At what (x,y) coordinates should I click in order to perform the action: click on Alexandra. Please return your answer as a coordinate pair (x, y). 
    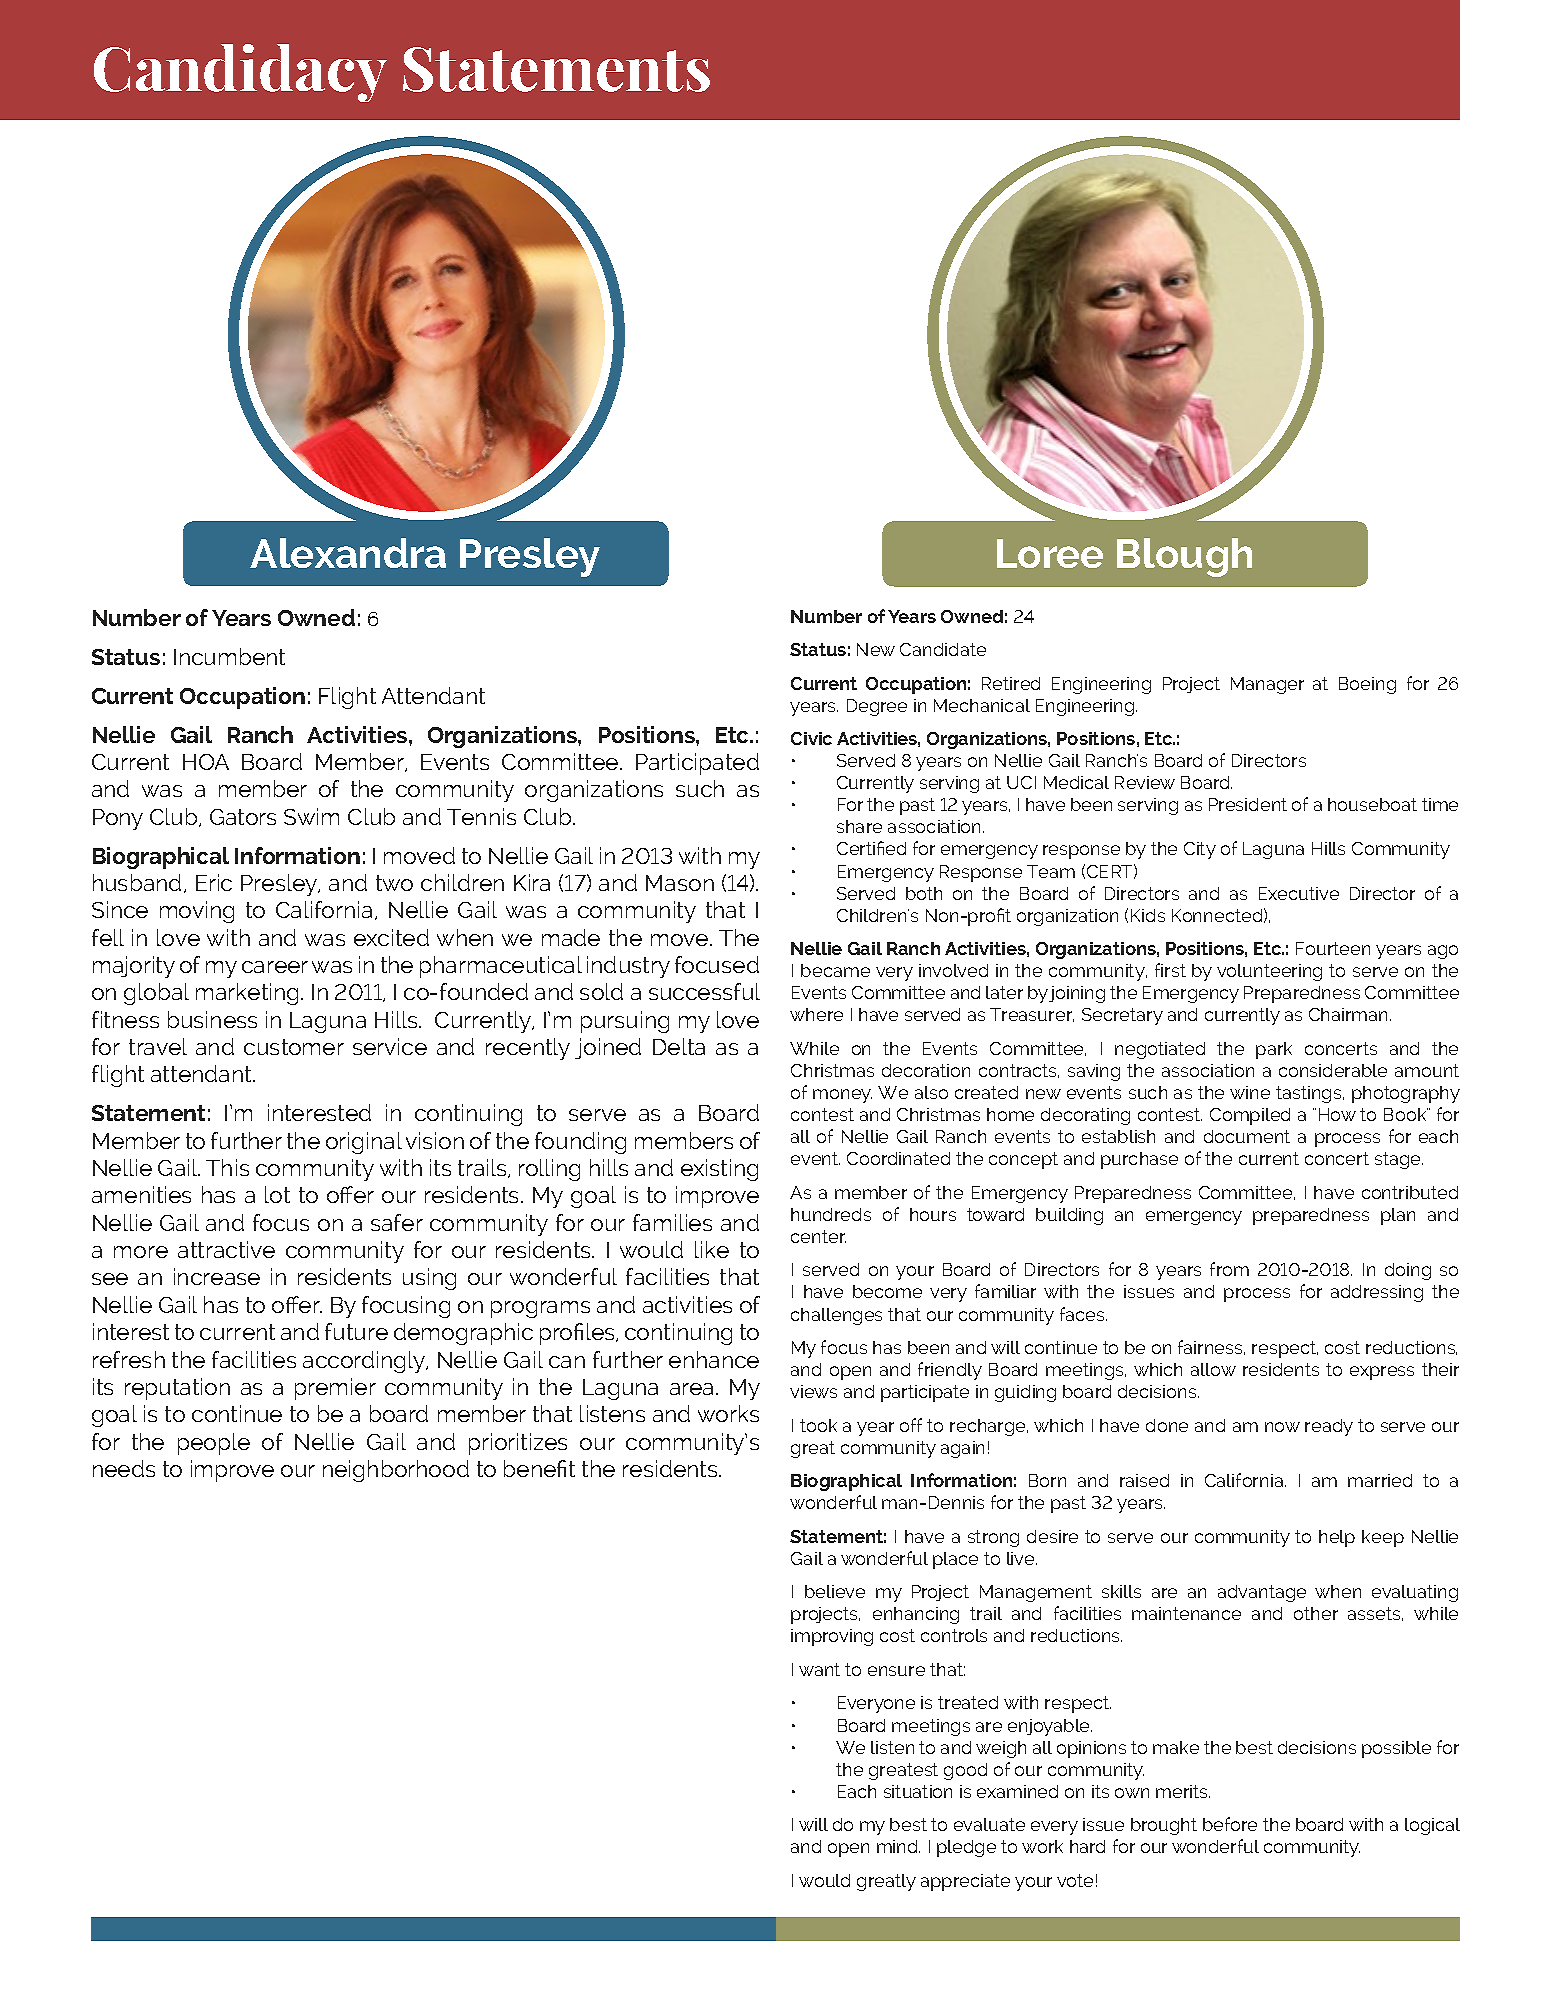
    Looking at the image, I should click on (348, 553).
